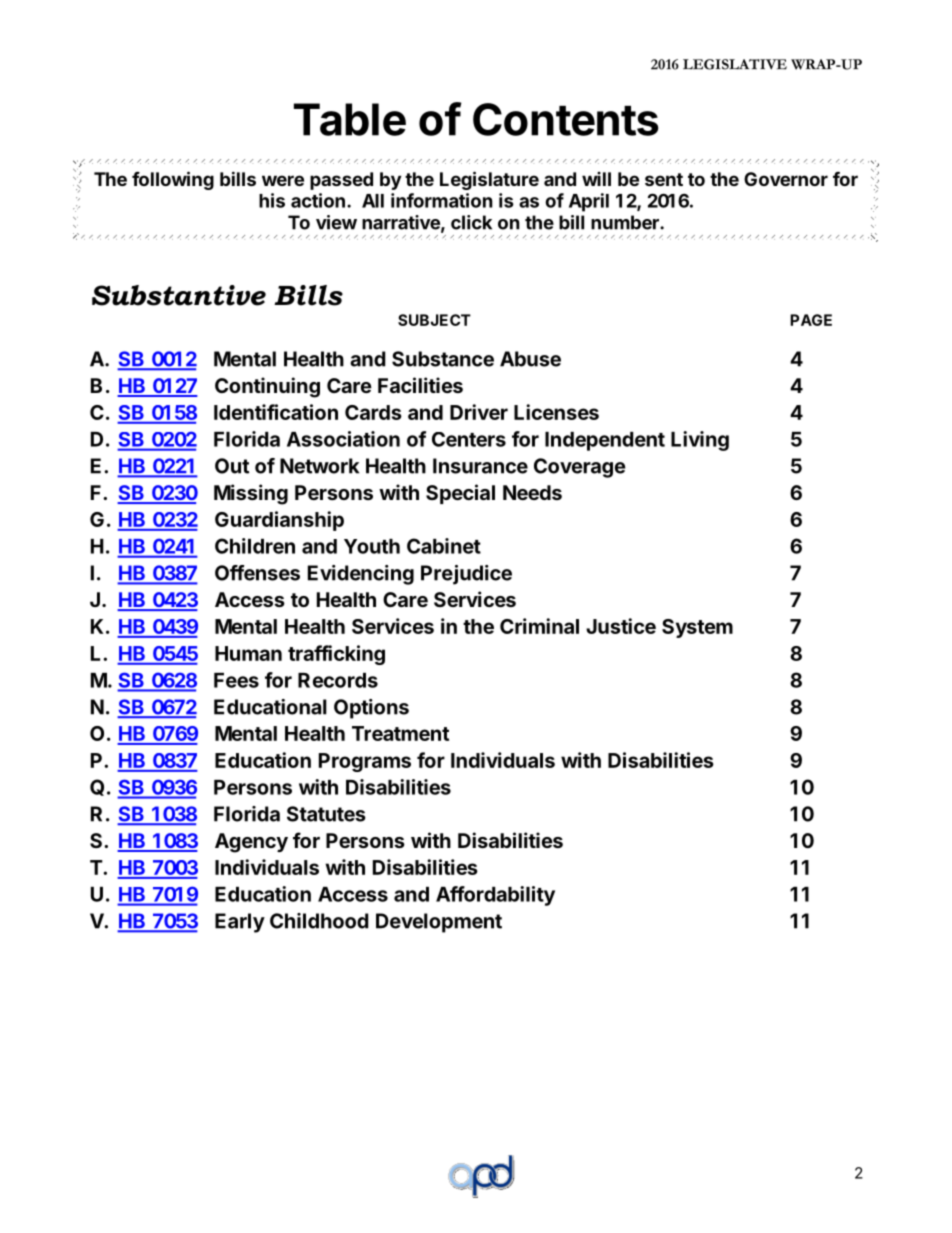 The image size is (952, 1233). I want to click on Table, so click(350, 119).
